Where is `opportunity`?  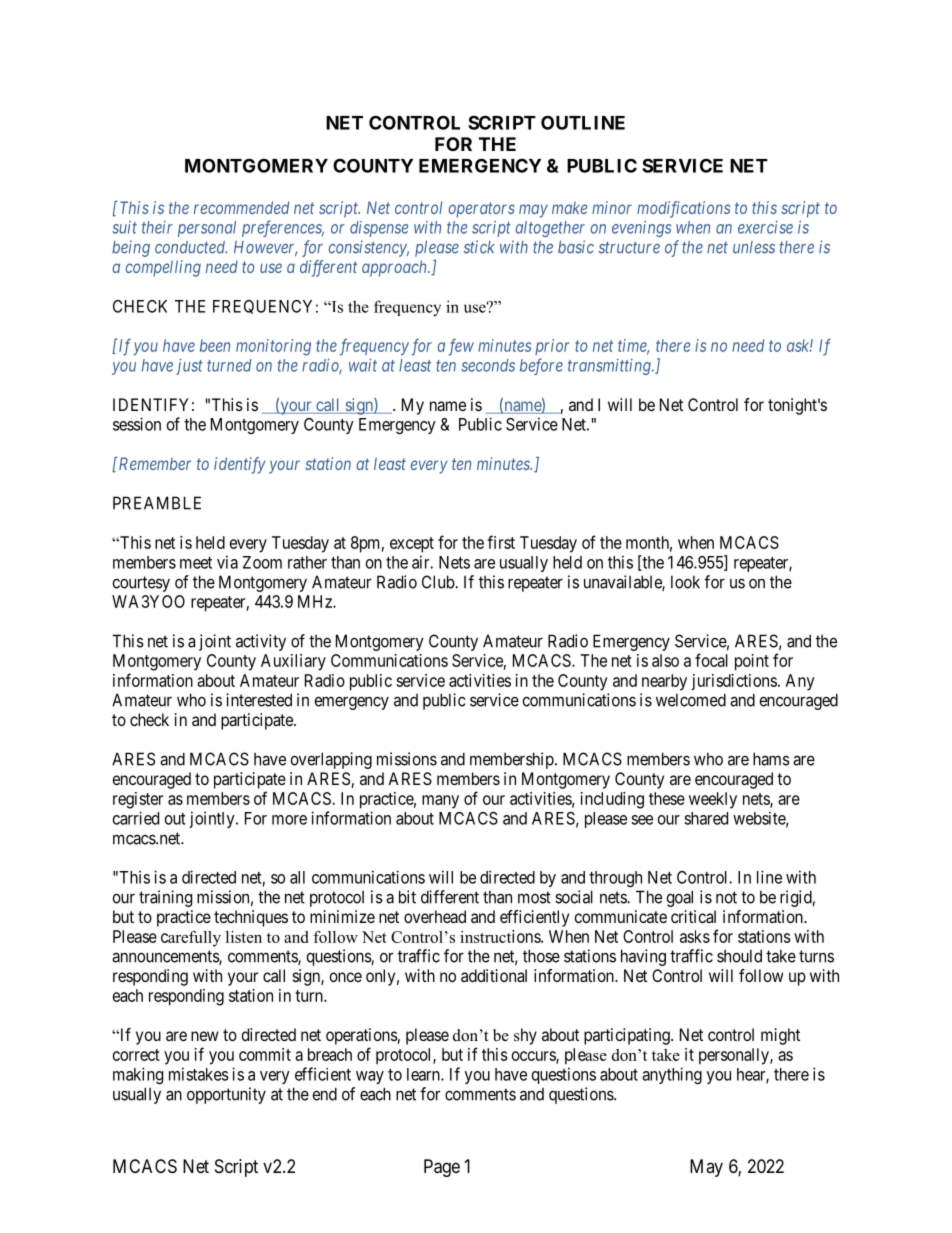
opportunity is located at coordinates (226, 1095).
